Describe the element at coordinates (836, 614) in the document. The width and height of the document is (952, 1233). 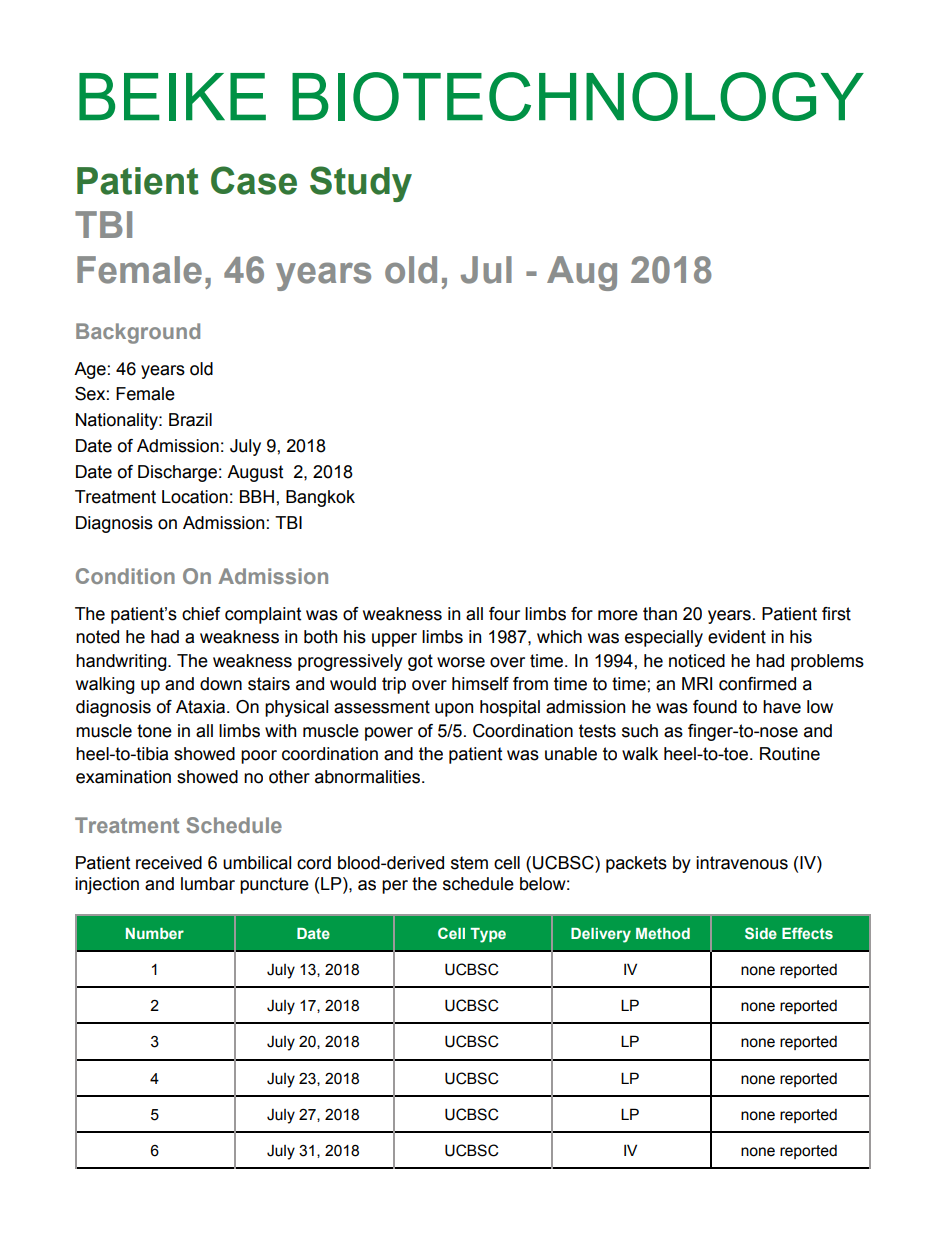
I see `first` at that location.
